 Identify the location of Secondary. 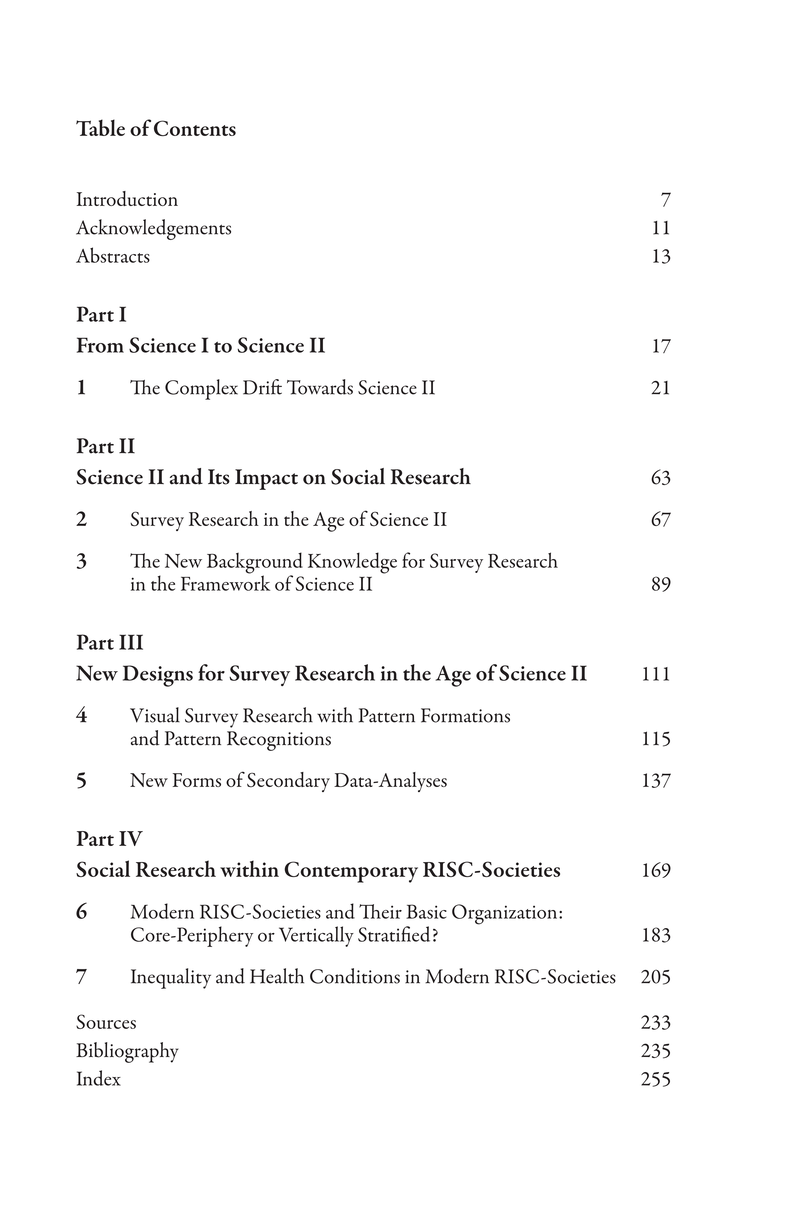
(288, 782).
